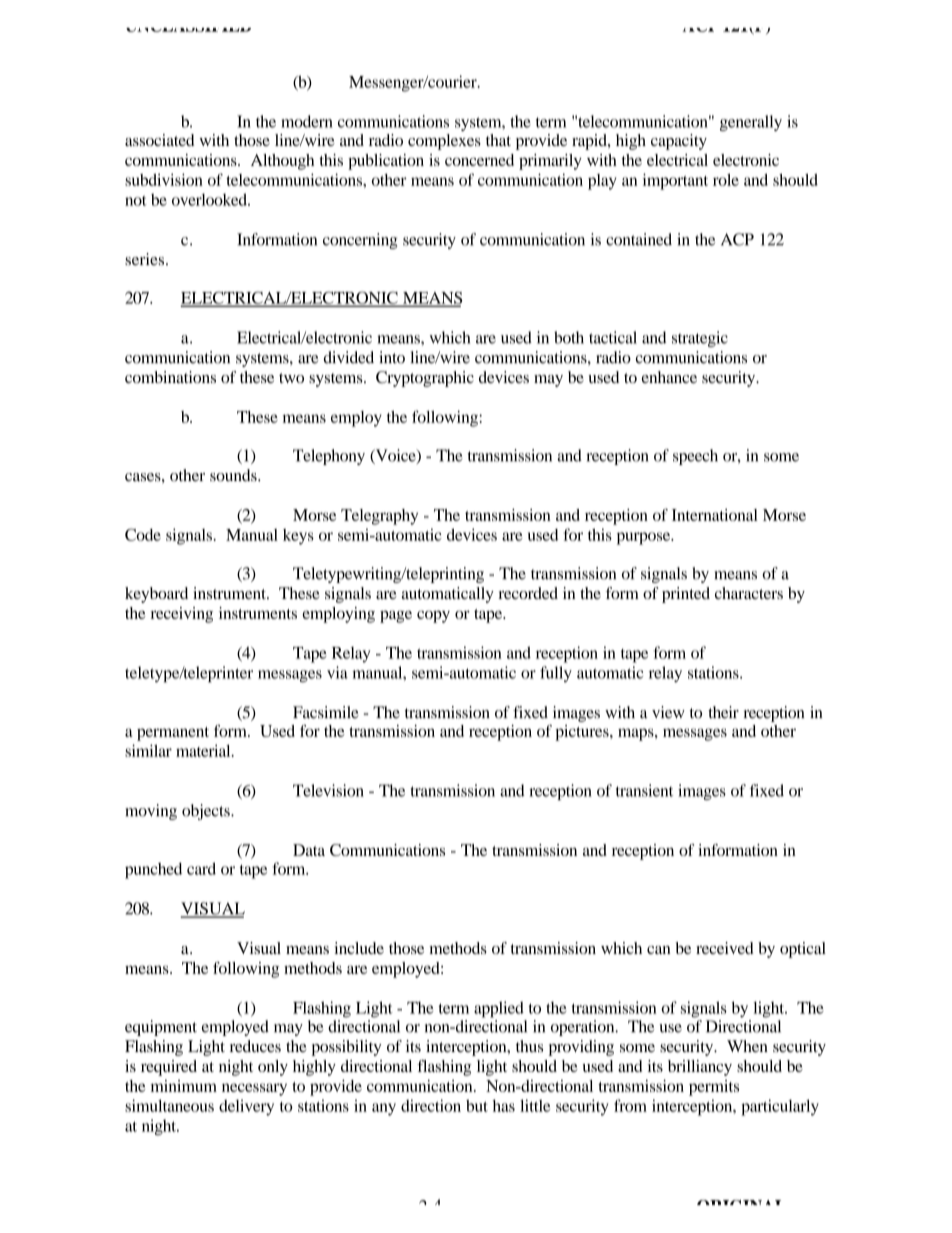  What do you see at coordinates (379, 517) in the screenshot?
I see `Telegraphy` at bounding box center [379, 517].
